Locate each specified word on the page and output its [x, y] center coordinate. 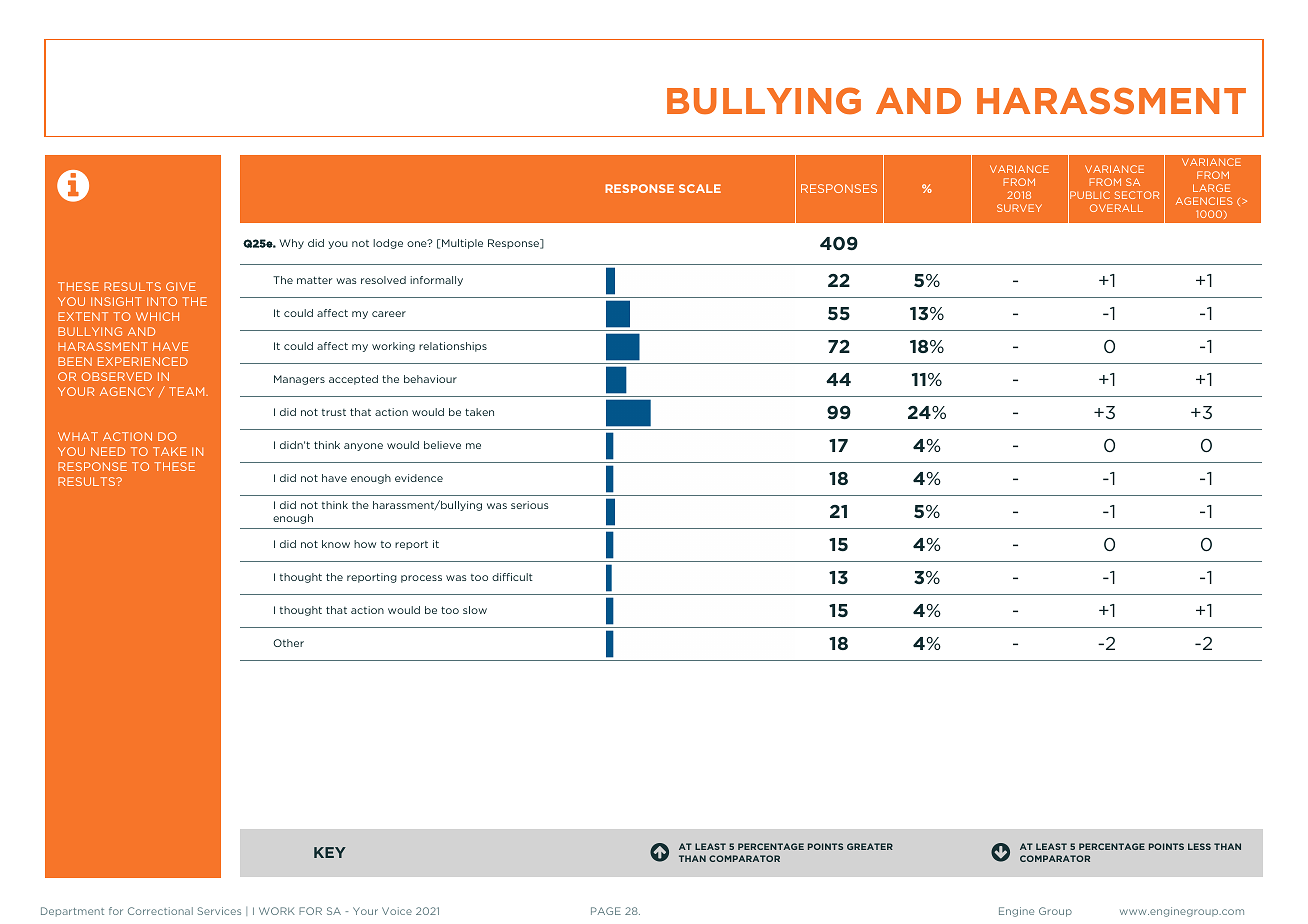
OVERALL [1116, 208]
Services [219, 911]
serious [530, 505]
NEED [108, 451]
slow [475, 610]
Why [291, 244]
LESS [1199, 846]
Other [288, 643]
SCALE [700, 188]
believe [442, 445]
